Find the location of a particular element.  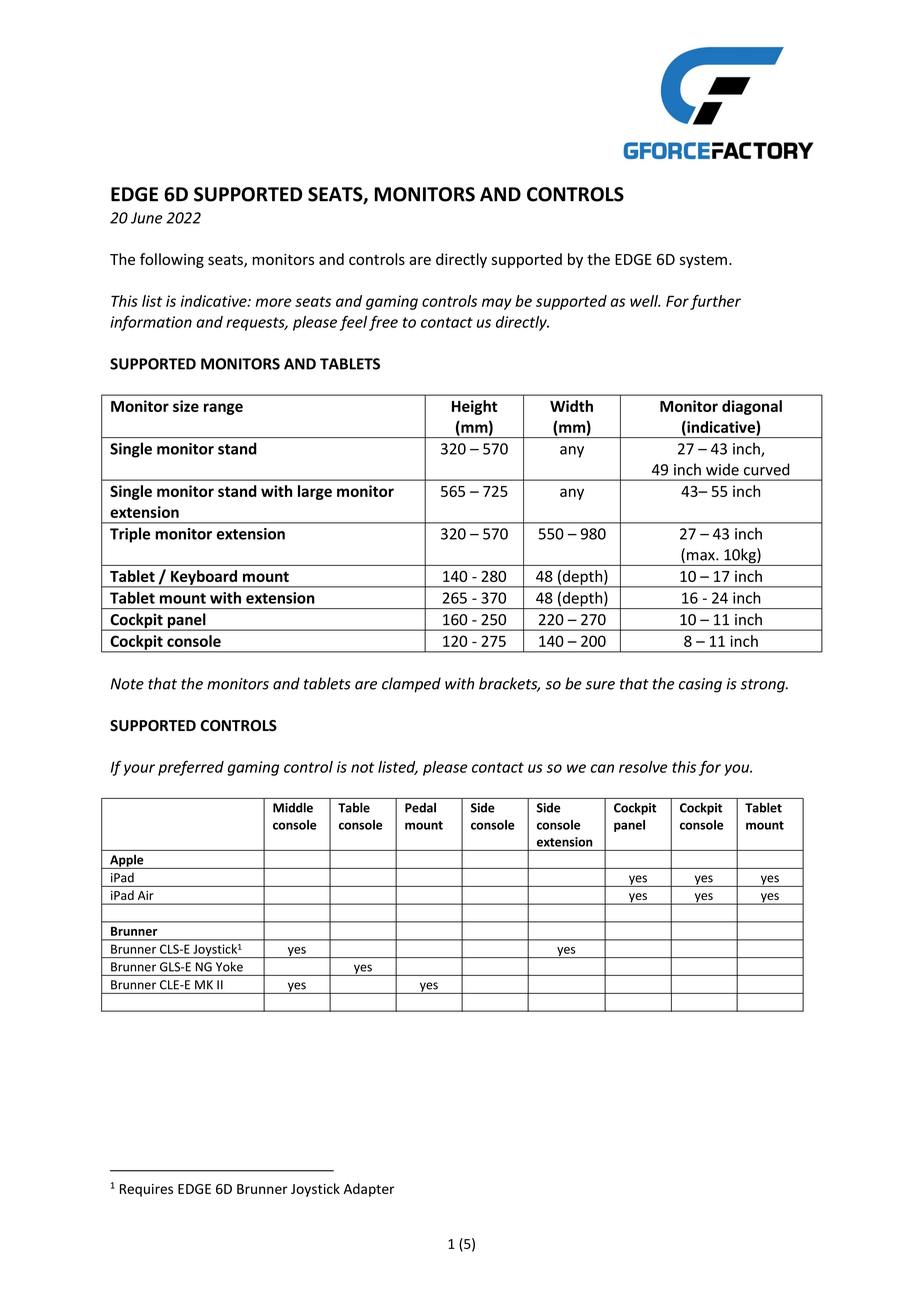

Requires is located at coordinates (146, 1190).
